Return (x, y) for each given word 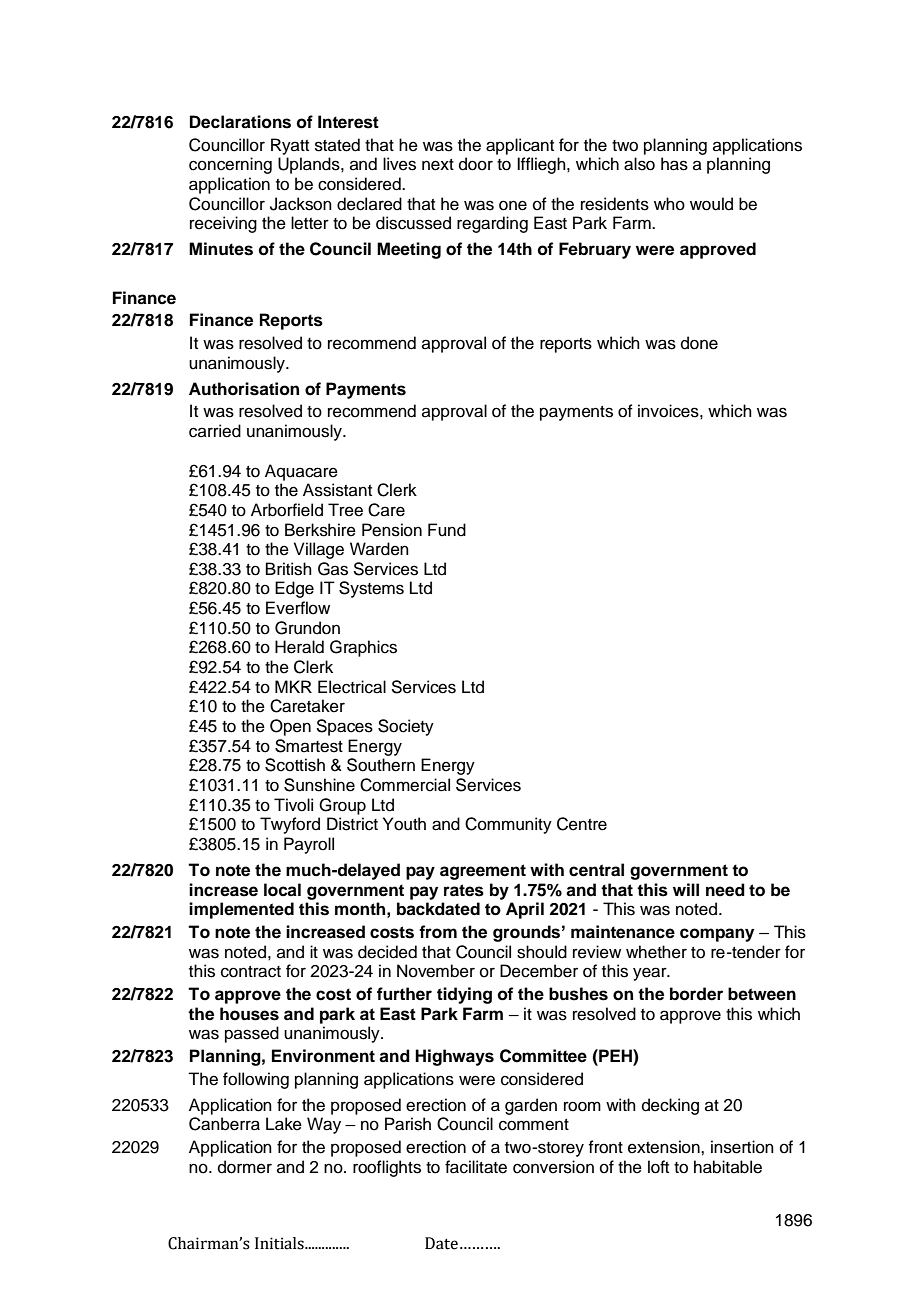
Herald (299, 647)
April (525, 910)
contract (251, 972)
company (717, 935)
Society (406, 727)
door (476, 164)
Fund (447, 530)
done (699, 343)
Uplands (310, 165)
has (674, 164)
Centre (582, 824)
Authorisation (244, 389)
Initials (280, 1243)
